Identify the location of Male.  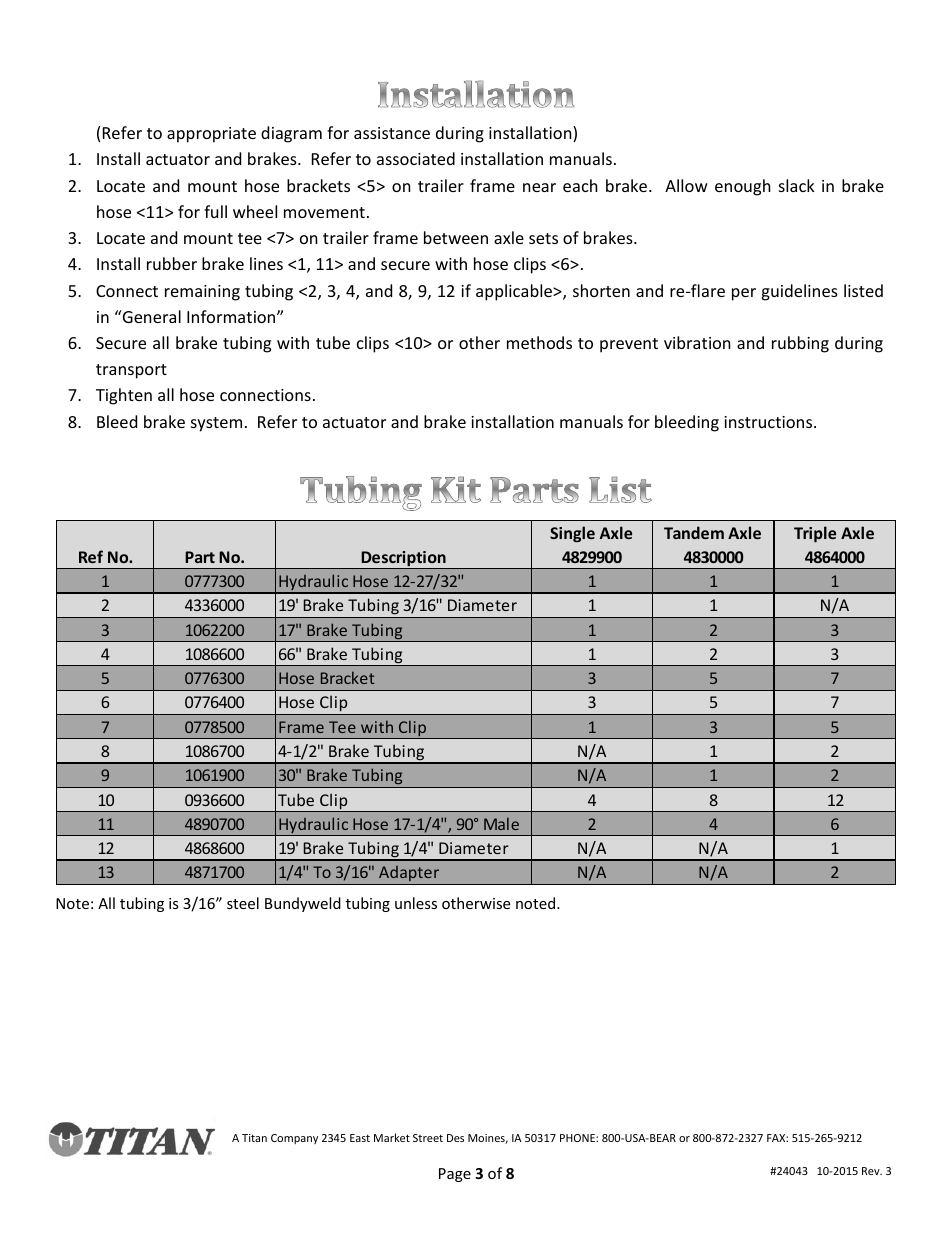
(501, 823).
